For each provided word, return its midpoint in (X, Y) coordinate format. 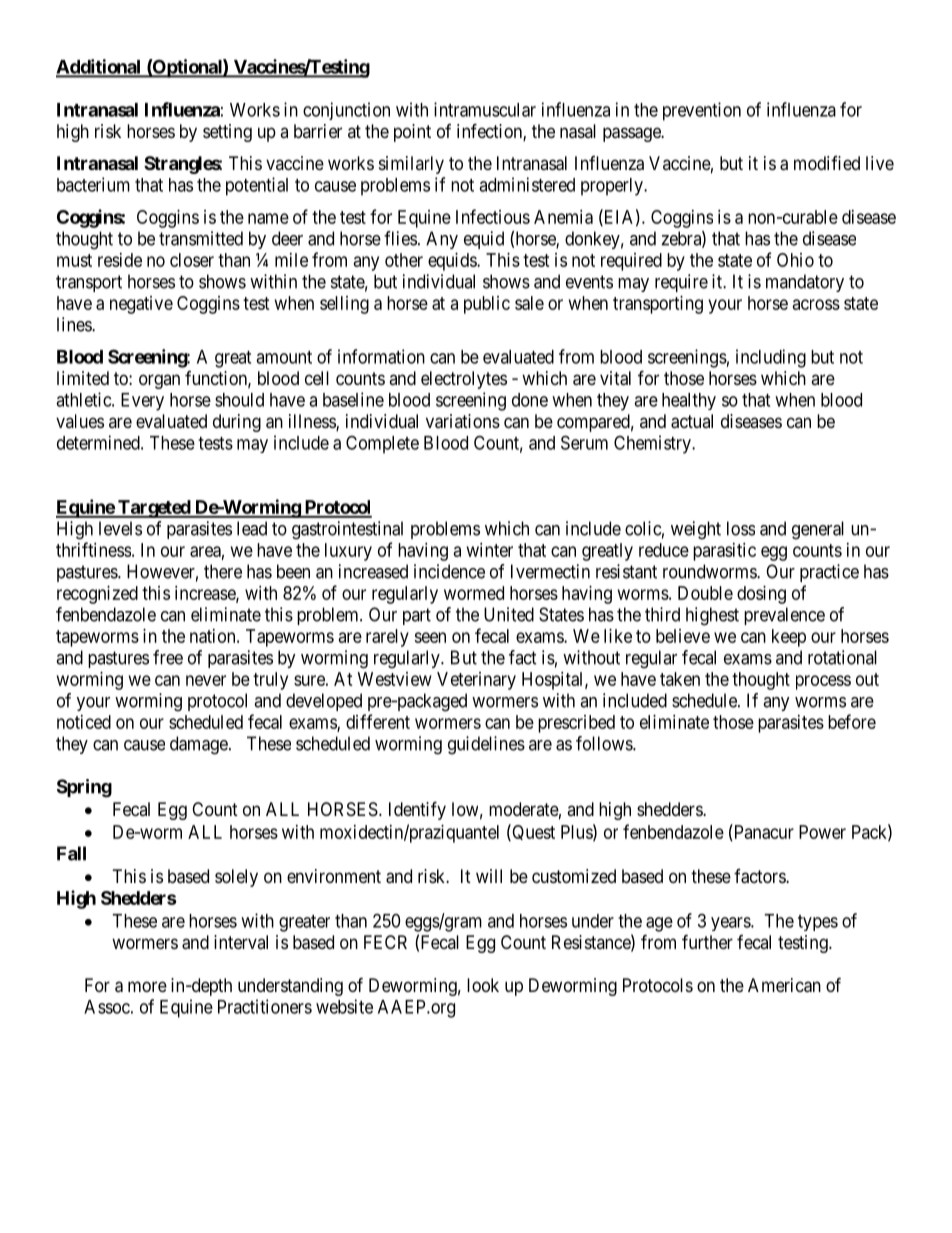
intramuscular (485, 109)
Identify (417, 810)
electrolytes (464, 380)
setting (227, 133)
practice (829, 573)
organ (159, 381)
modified (827, 163)
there (223, 571)
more (147, 986)
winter (490, 550)
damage (199, 745)
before (852, 721)
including (771, 358)
